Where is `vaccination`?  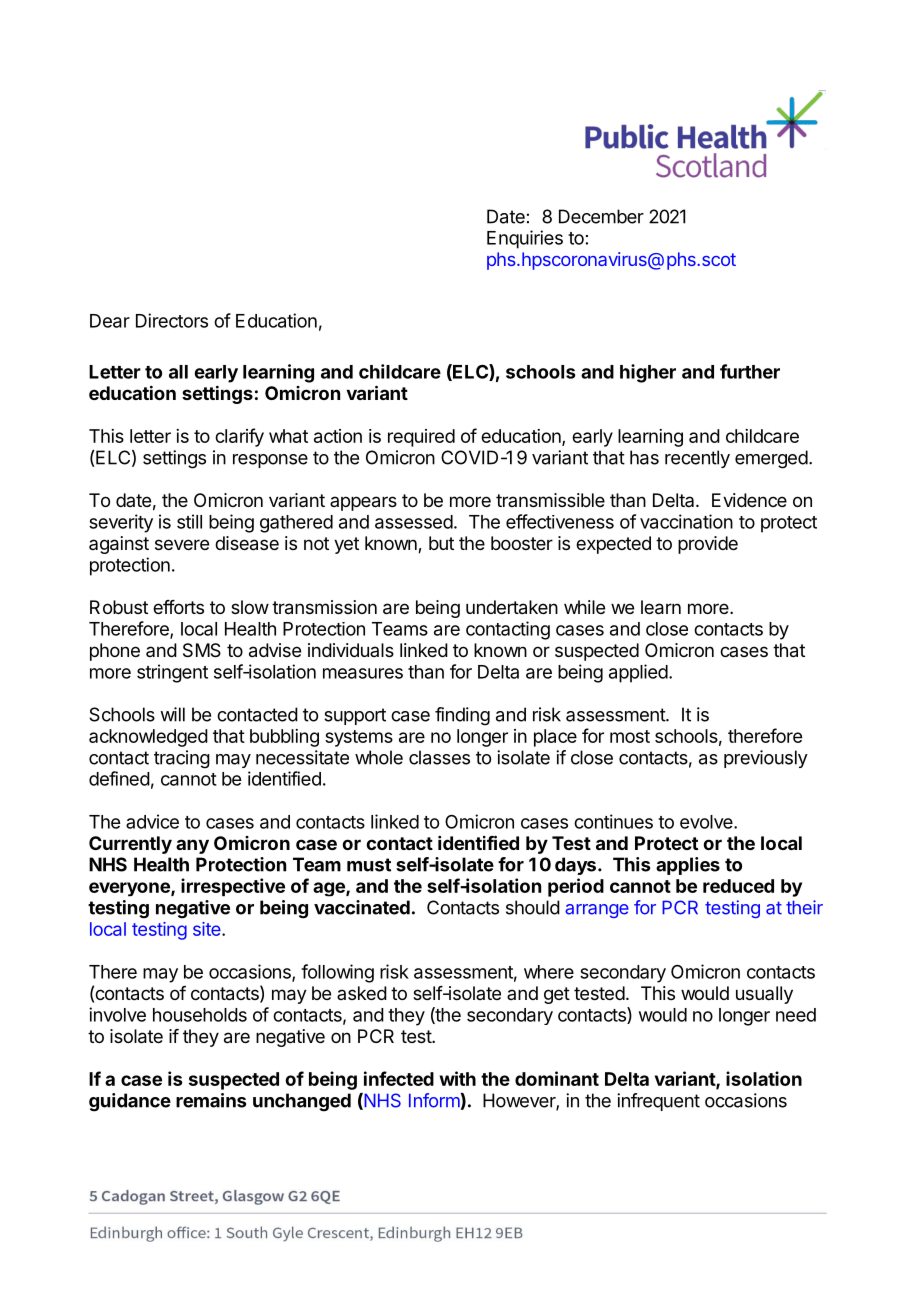
vaccination is located at coordinates (686, 521).
